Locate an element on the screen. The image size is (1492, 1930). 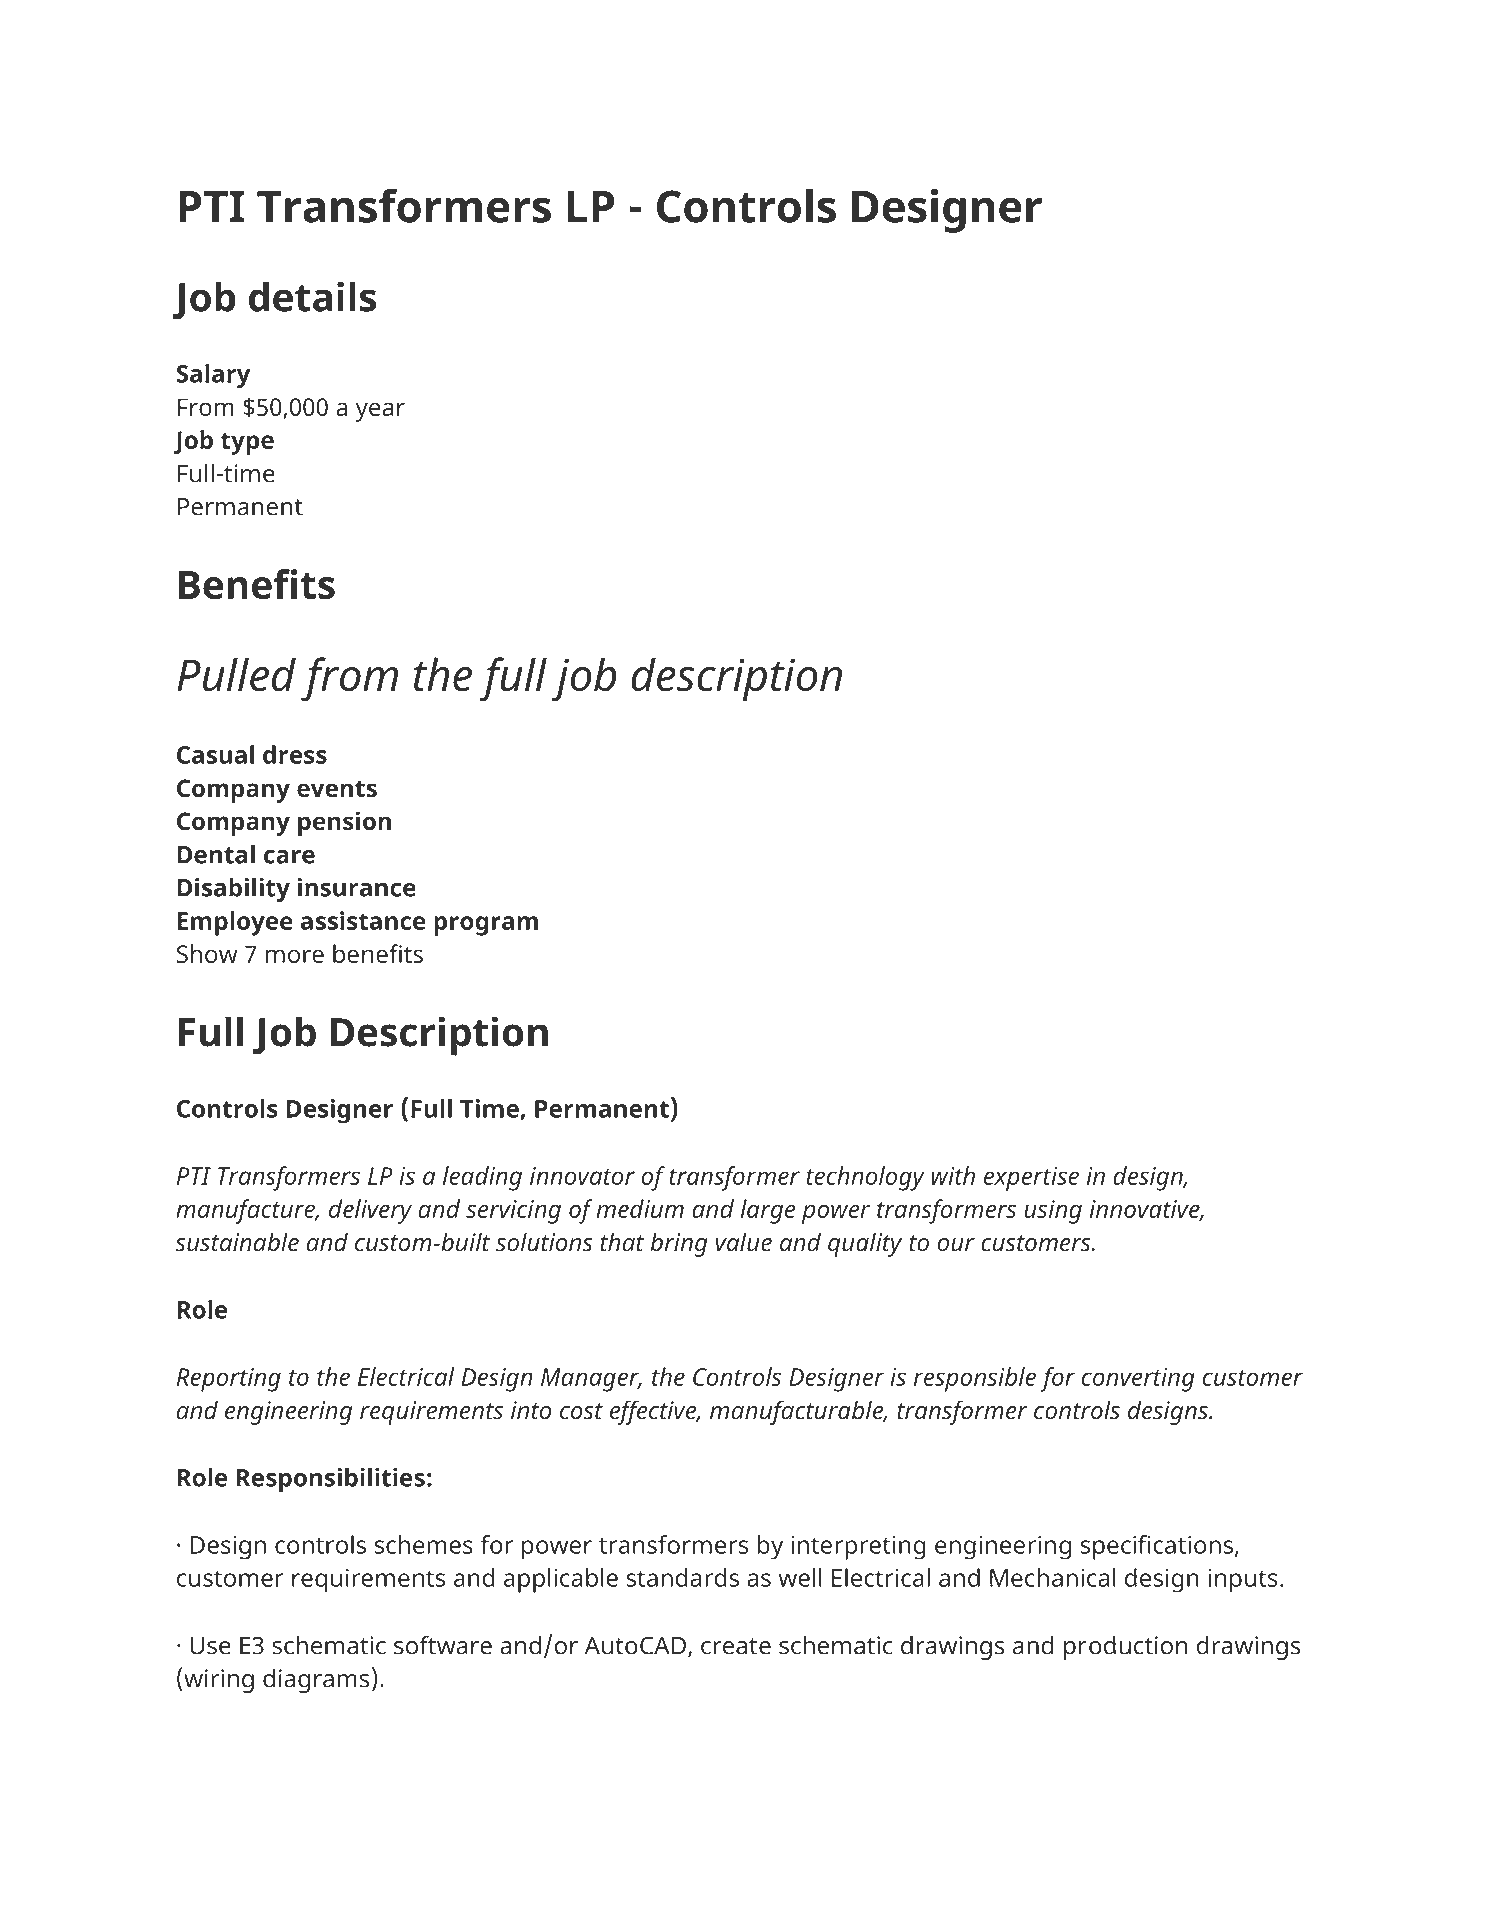
program is located at coordinates (486, 926).
